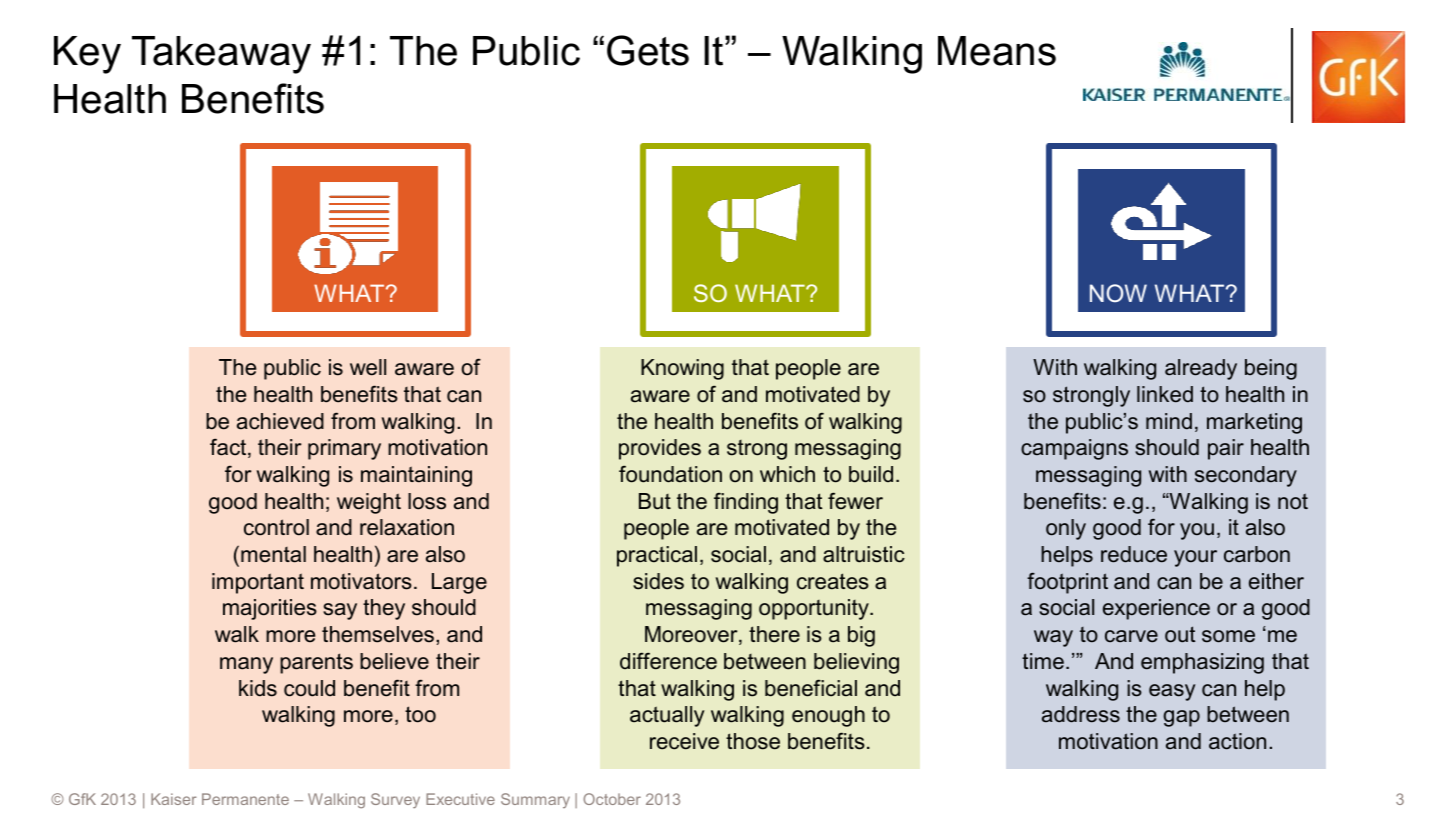 The image size is (1456, 819). Describe the element at coordinates (1165, 394) in the page. I see `linked` at that location.
